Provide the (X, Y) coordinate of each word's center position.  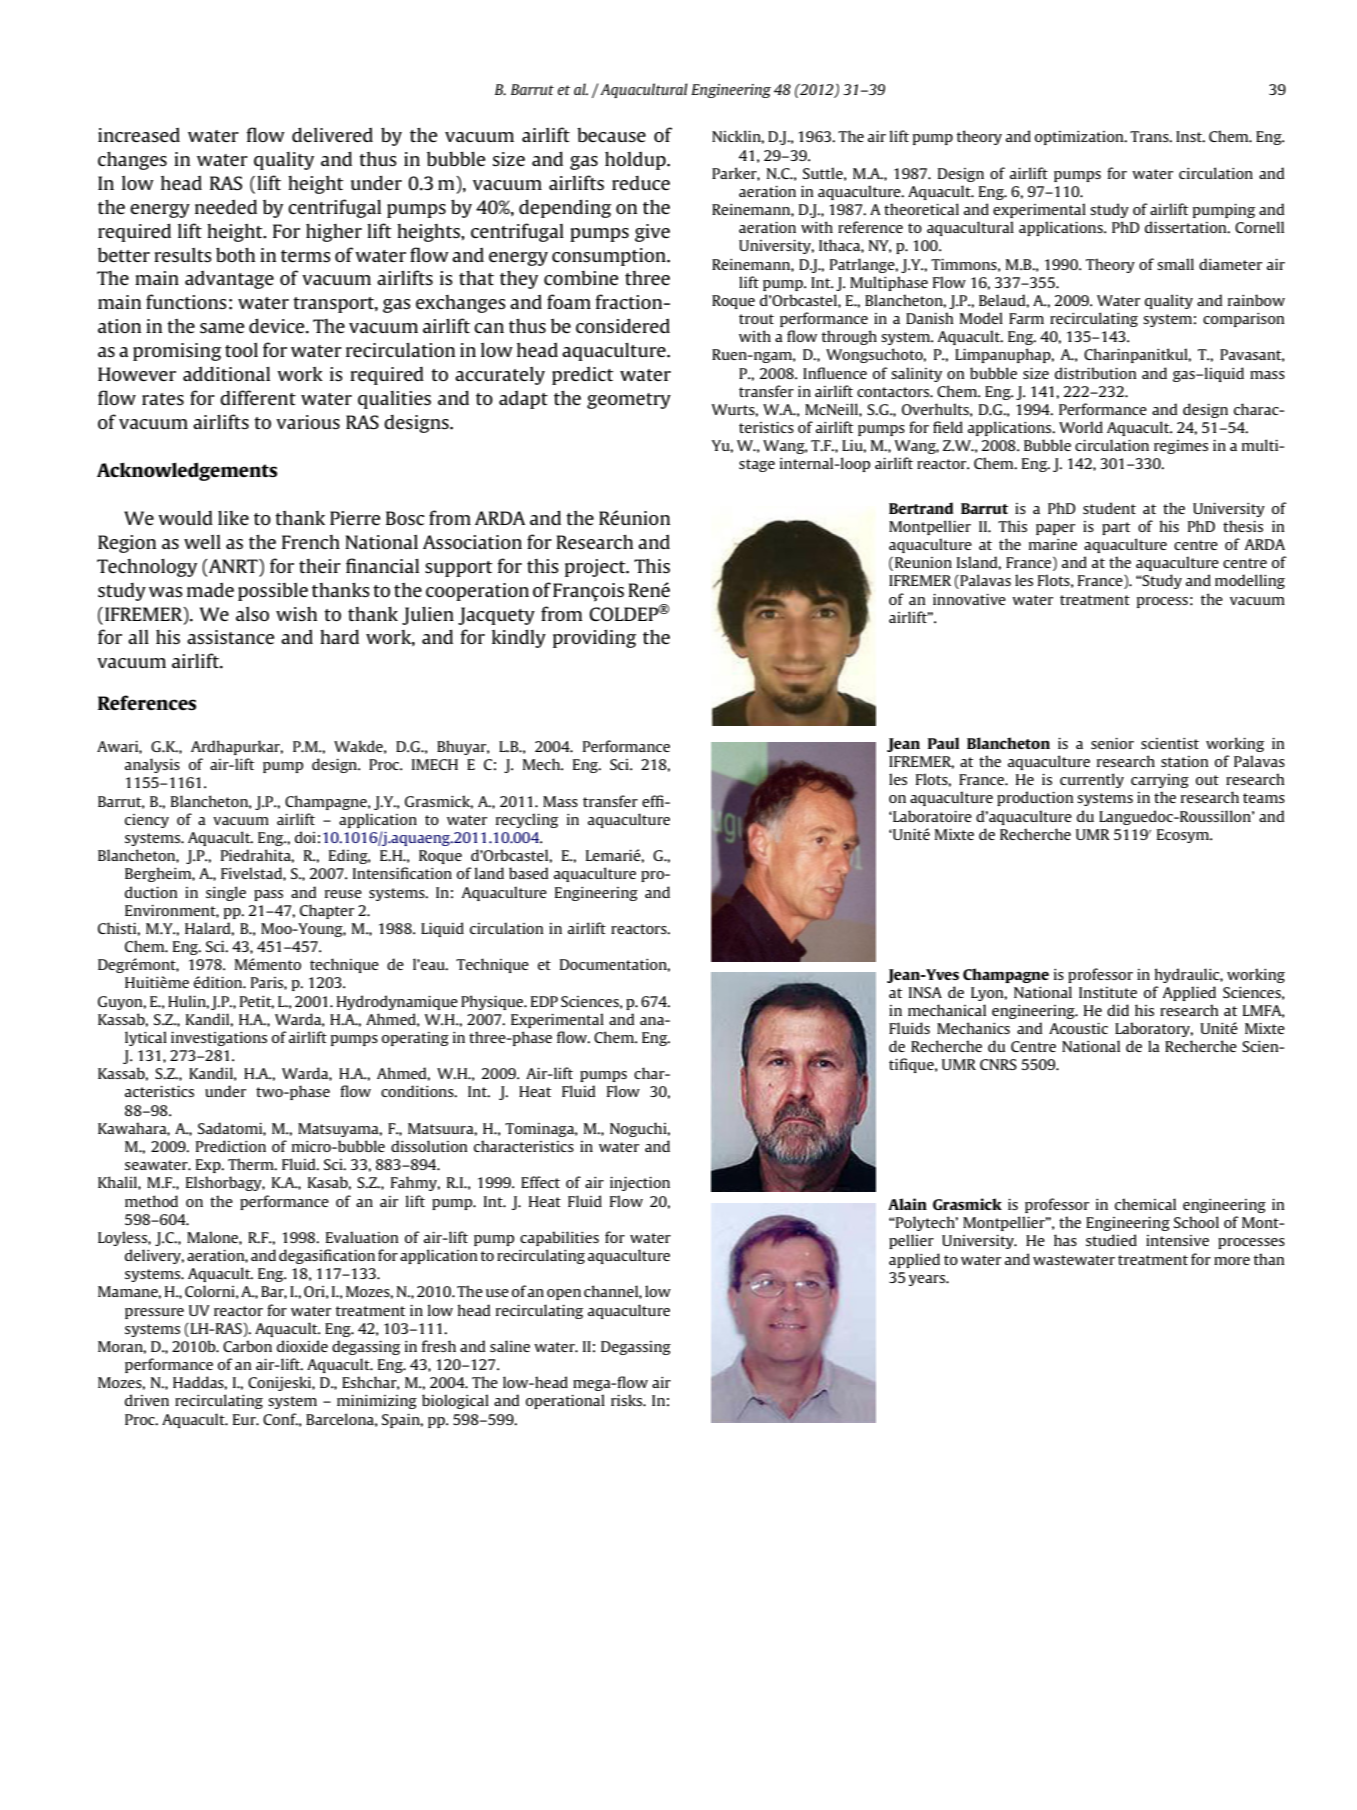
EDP (544, 1001)
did (1118, 1010)
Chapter (327, 911)
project (596, 568)
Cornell (1259, 227)
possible (273, 592)
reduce (641, 183)
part (1116, 528)
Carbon (247, 1346)
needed (226, 206)
